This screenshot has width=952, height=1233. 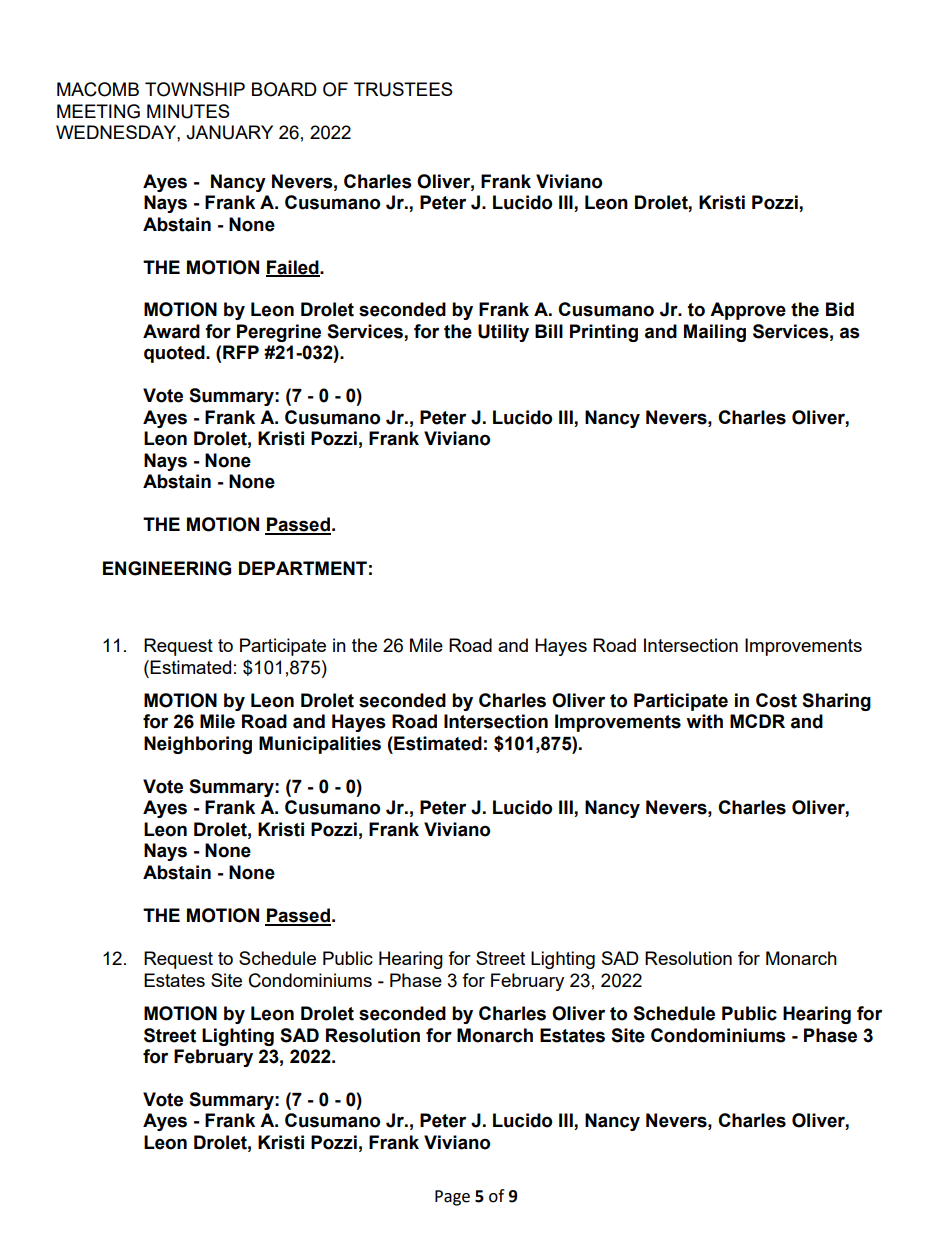 I want to click on ENGINEERING, so click(x=167, y=568).
